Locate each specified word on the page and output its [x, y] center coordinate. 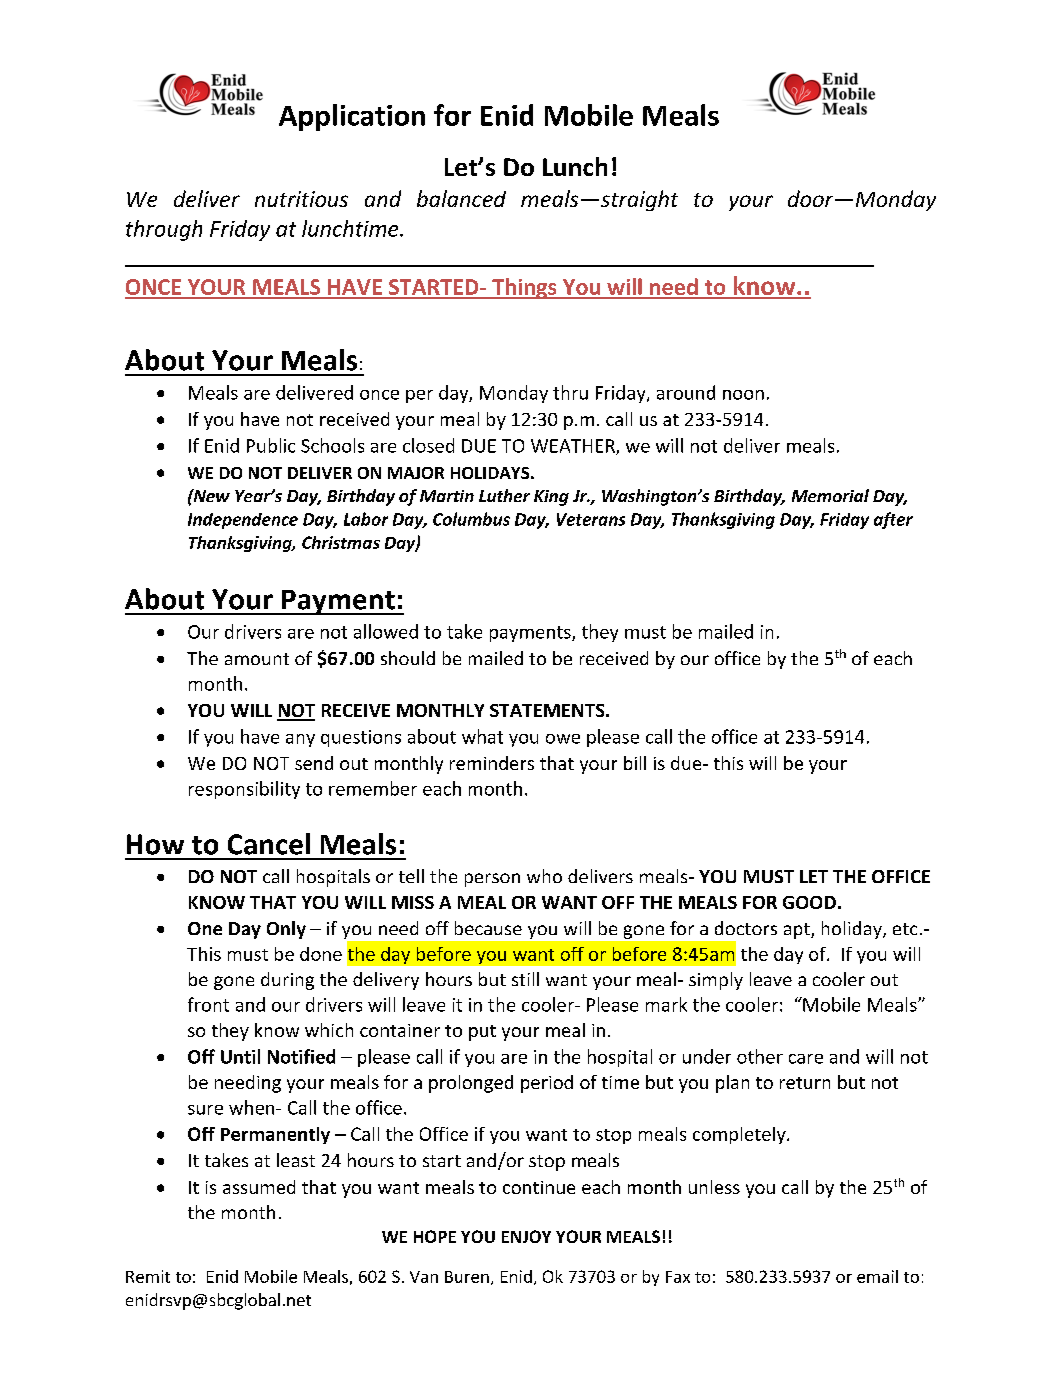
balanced [461, 198]
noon [743, 395]
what [482, 736]
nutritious [301, 199]
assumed [259, 1187]
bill [635, 763]
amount [257, 659]
